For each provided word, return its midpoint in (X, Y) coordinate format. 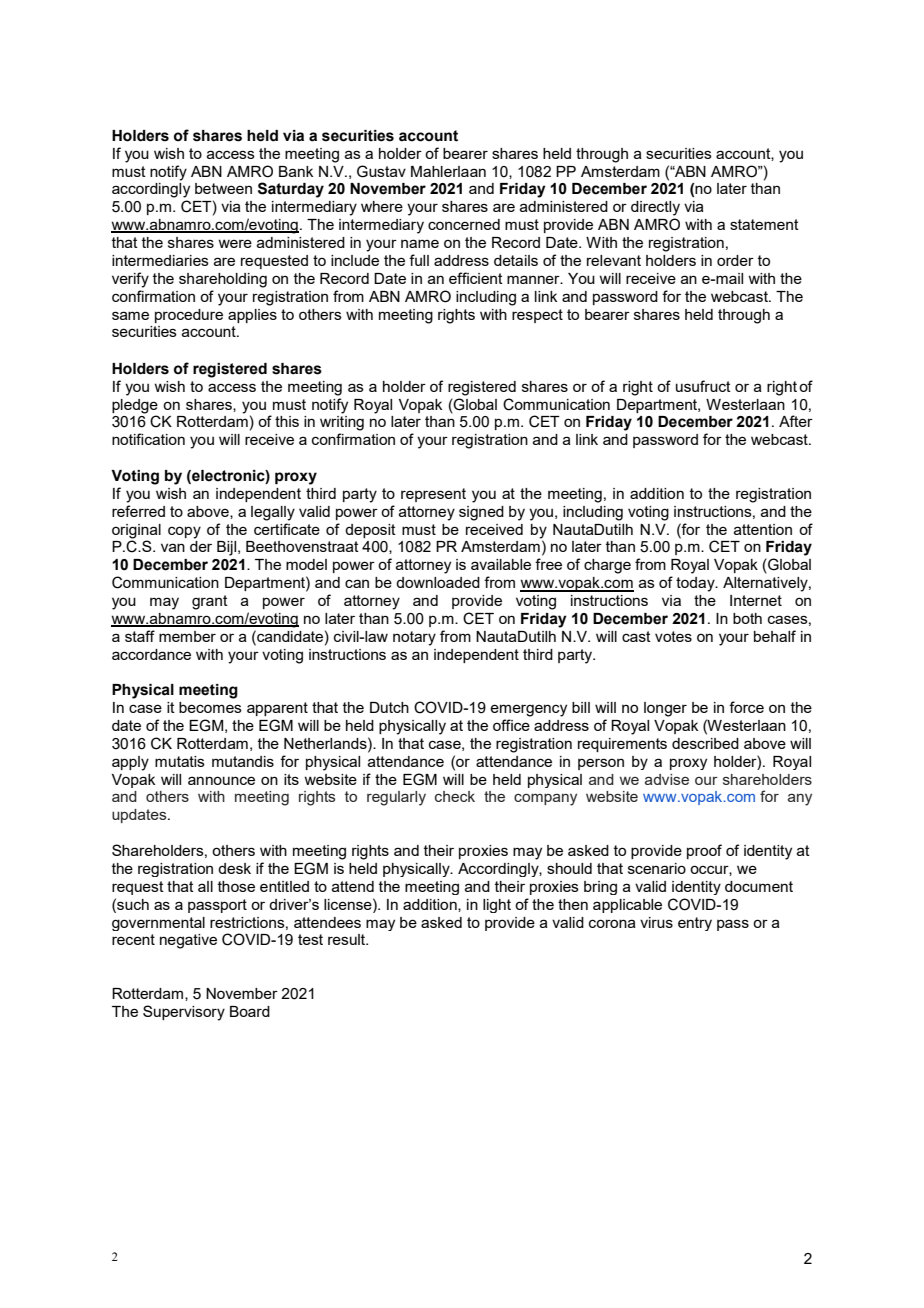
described (705, 743)
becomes (210, 707)
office (511, 725)
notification (148, 439)
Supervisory (184, 1013)
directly (655, 208)
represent (433, 495)
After (796, 421)
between (223, 188)
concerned (464, 224)
